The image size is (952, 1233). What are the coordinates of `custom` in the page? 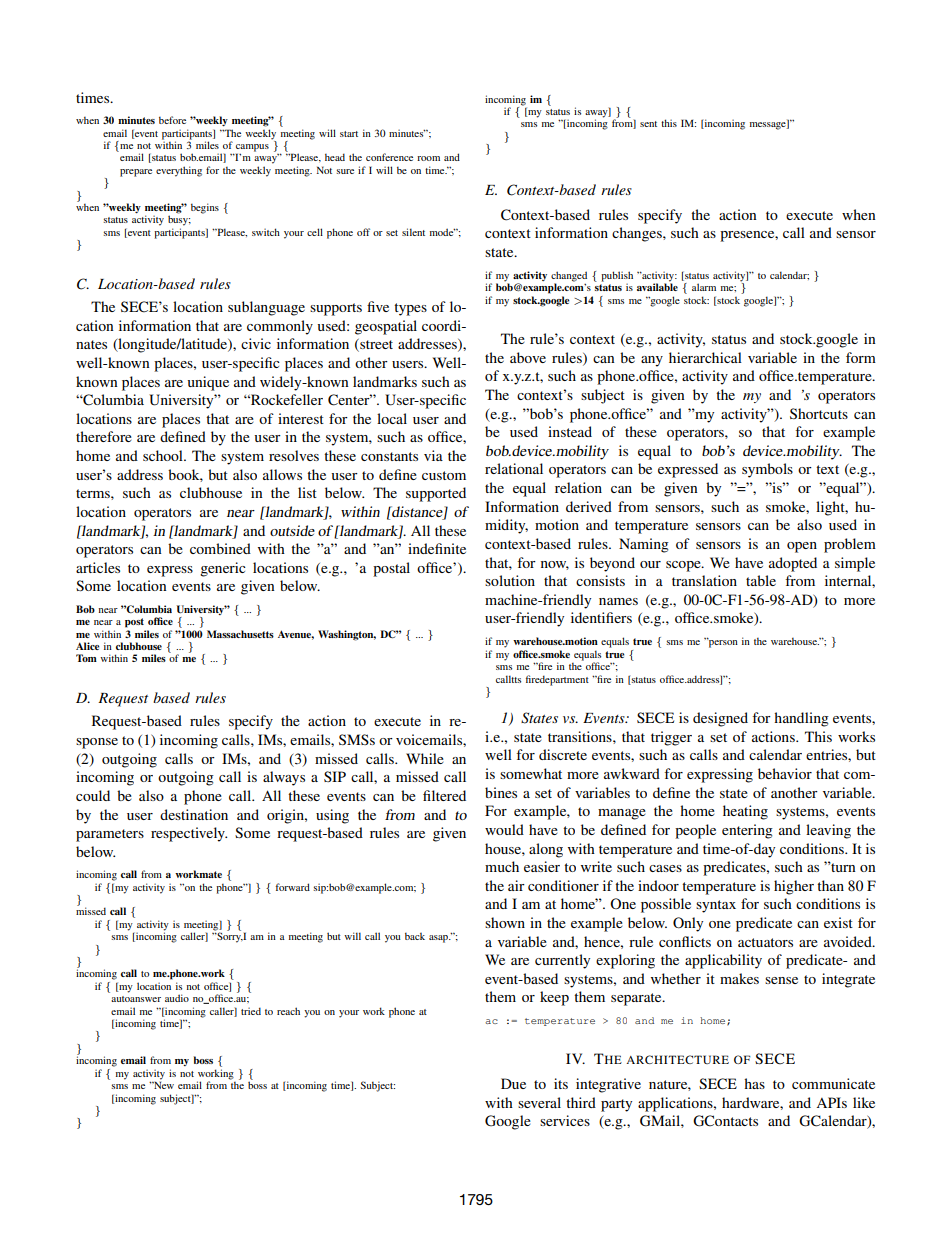 It's located at (444, 475).
